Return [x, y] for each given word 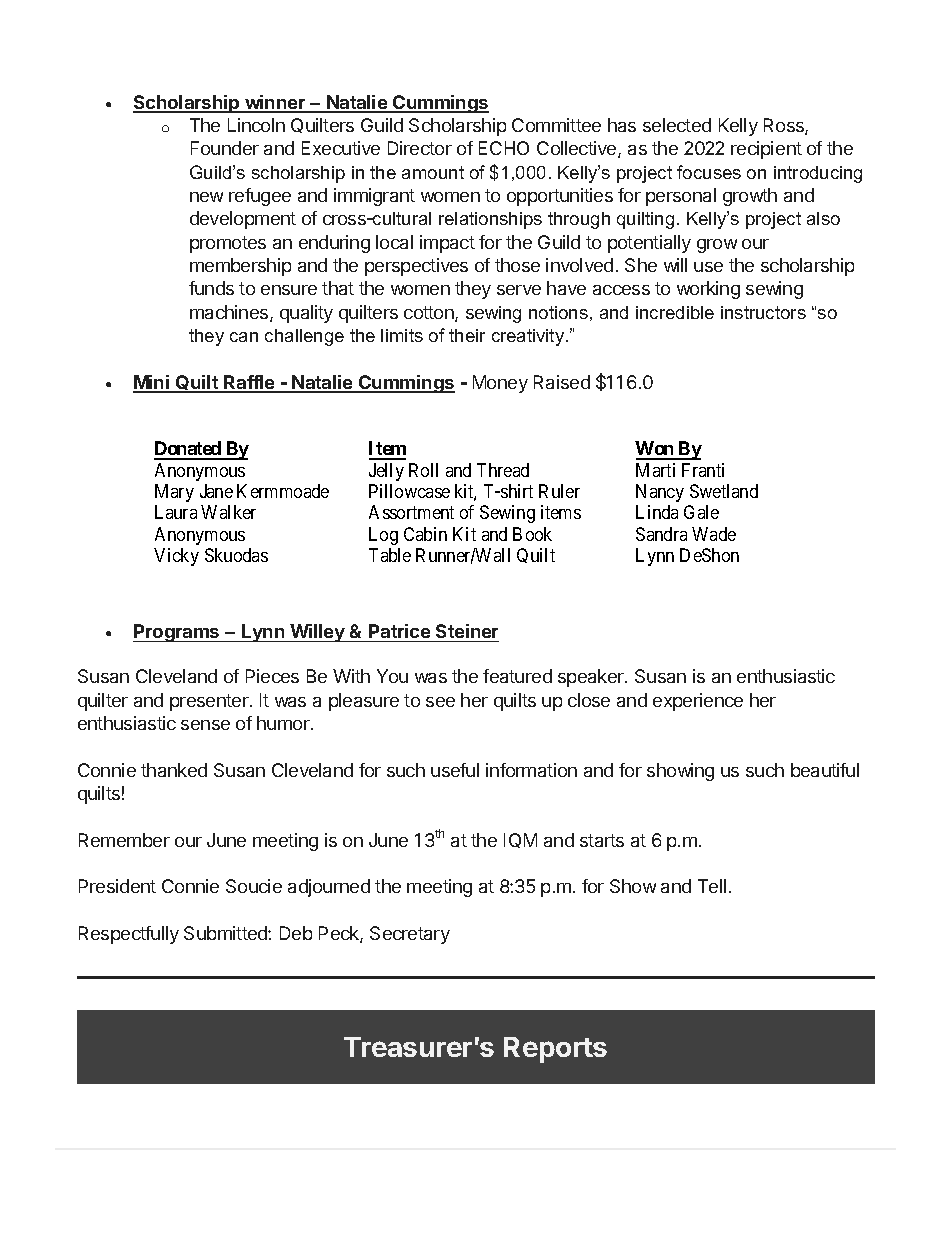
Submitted [226, 933]
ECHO [504, 148]
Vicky [176, 557]
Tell [712, 886]
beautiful [825, 770]
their [467, 335]
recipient [766, 150]
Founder [225, 148]
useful [455, 770]
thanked [174, 770]
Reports [555, 1050]
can [244, 337]
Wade [714, 534]
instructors [763, 312]
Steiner [467, 631]
